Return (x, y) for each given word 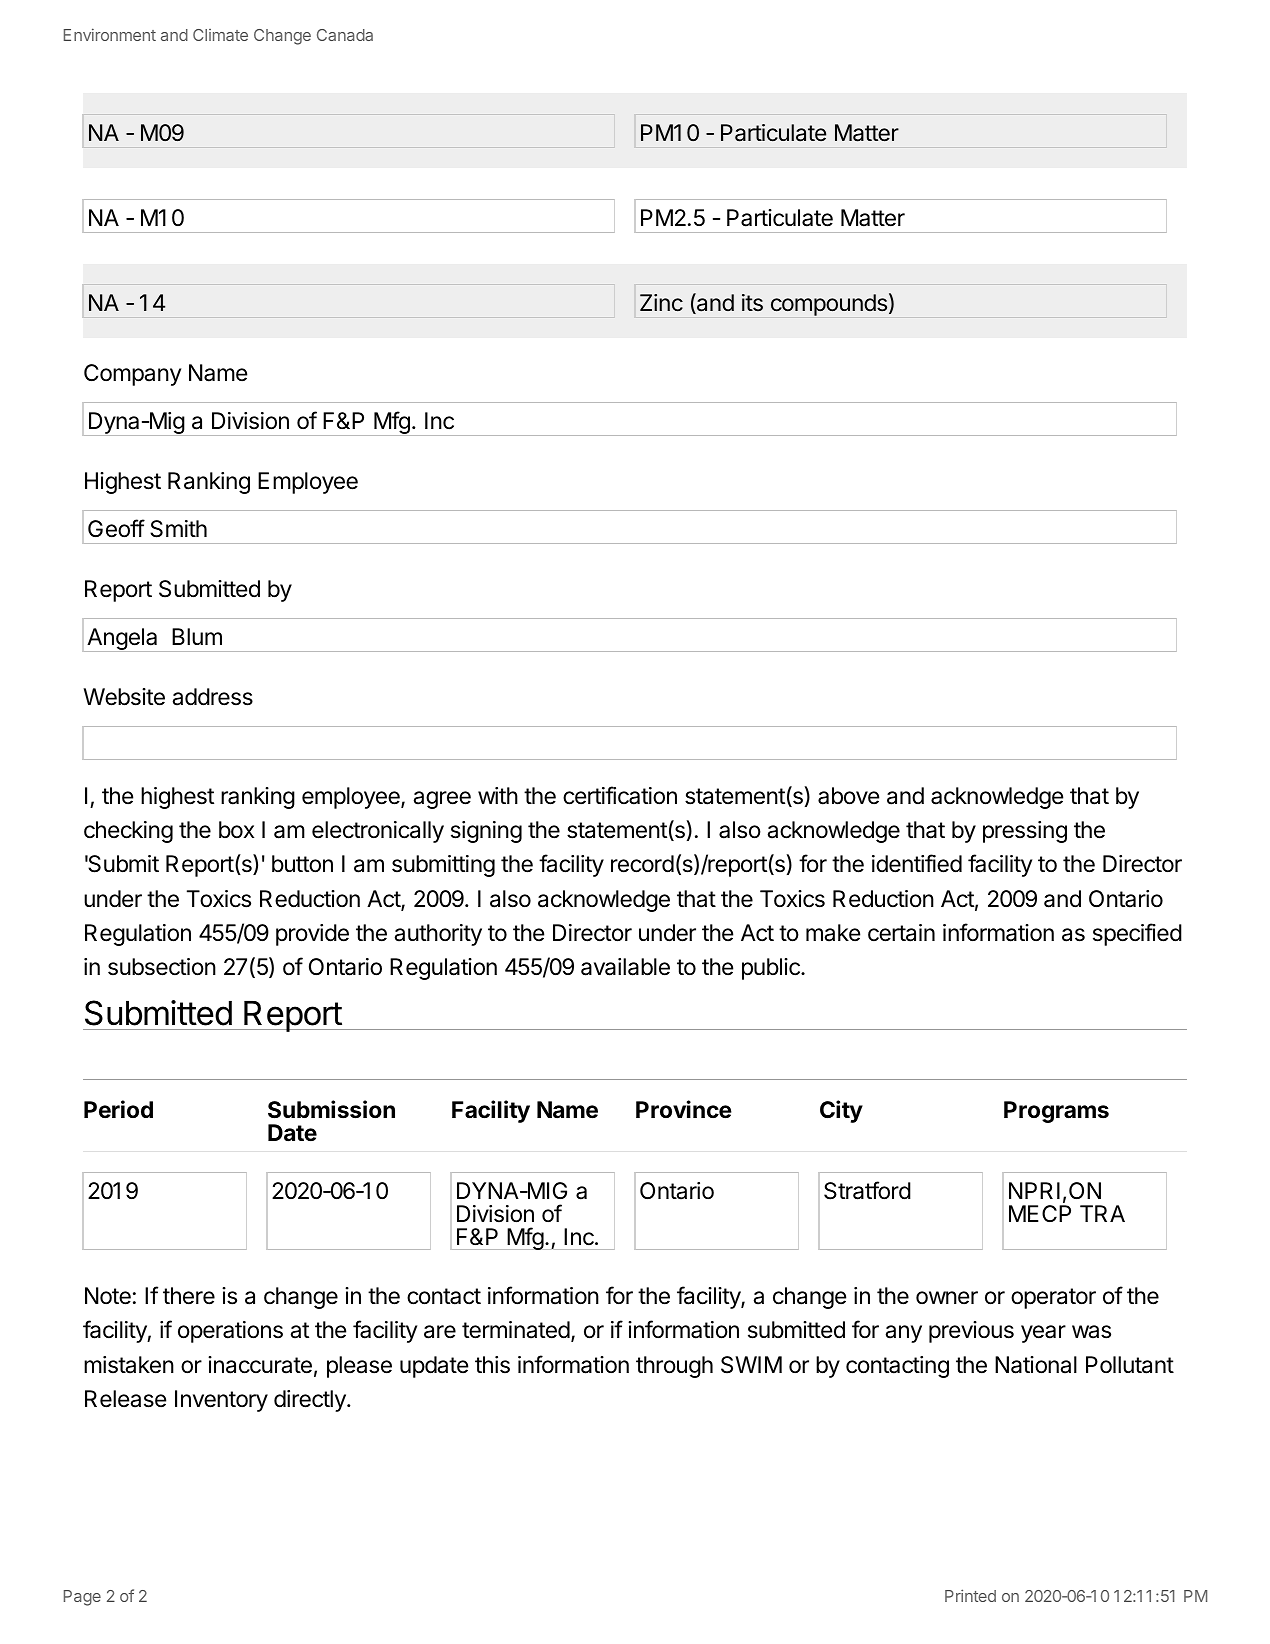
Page (82, 1598)
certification (620, 795)
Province (684, 1109)
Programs (1056, 1112)
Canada (345, 35)
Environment (110, 34)
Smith (178, 529)
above (848, 796)
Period (118, 1109)
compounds (829, 305)
